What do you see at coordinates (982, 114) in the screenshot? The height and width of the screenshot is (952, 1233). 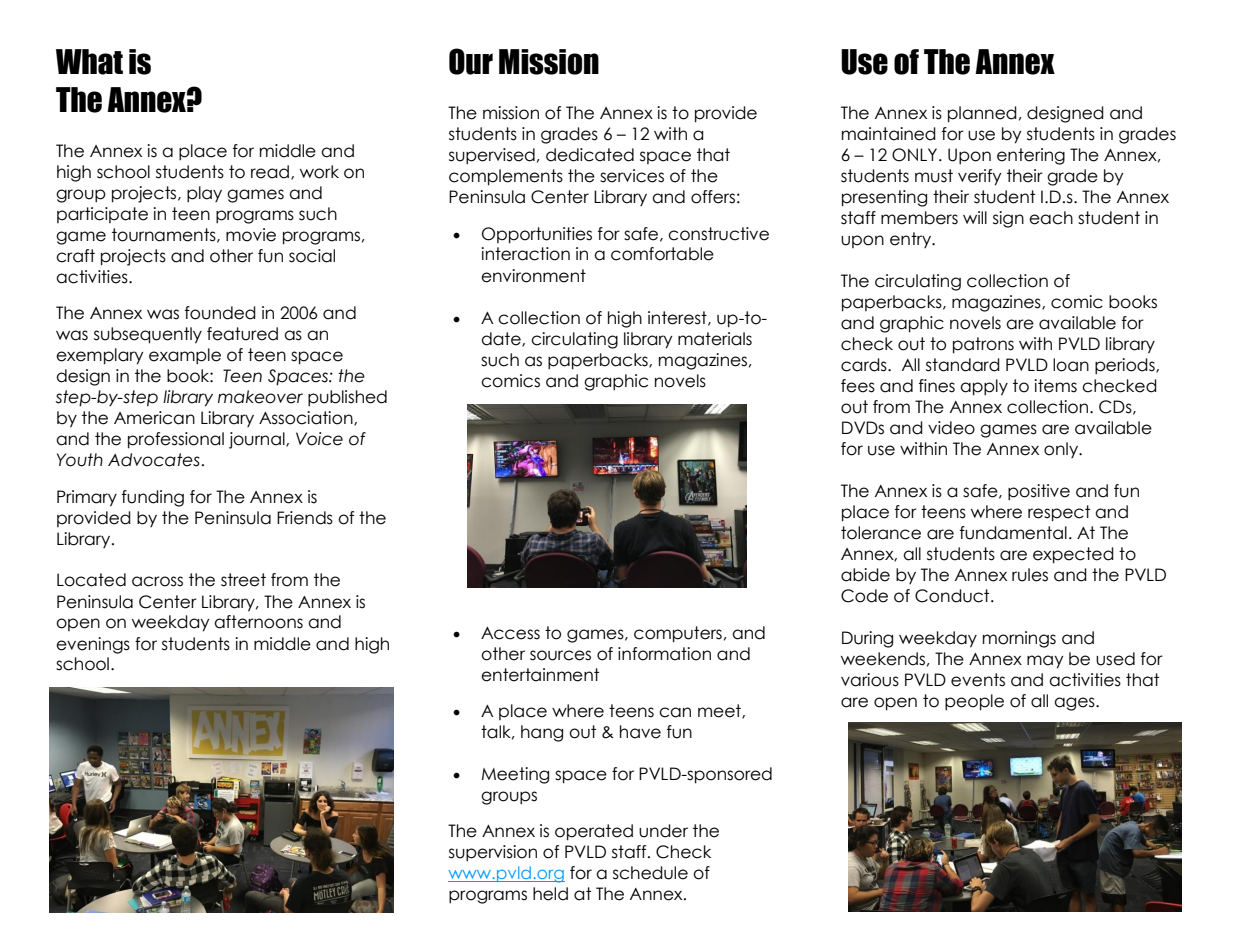 I see `planned` at bounding box center [982, 114].
